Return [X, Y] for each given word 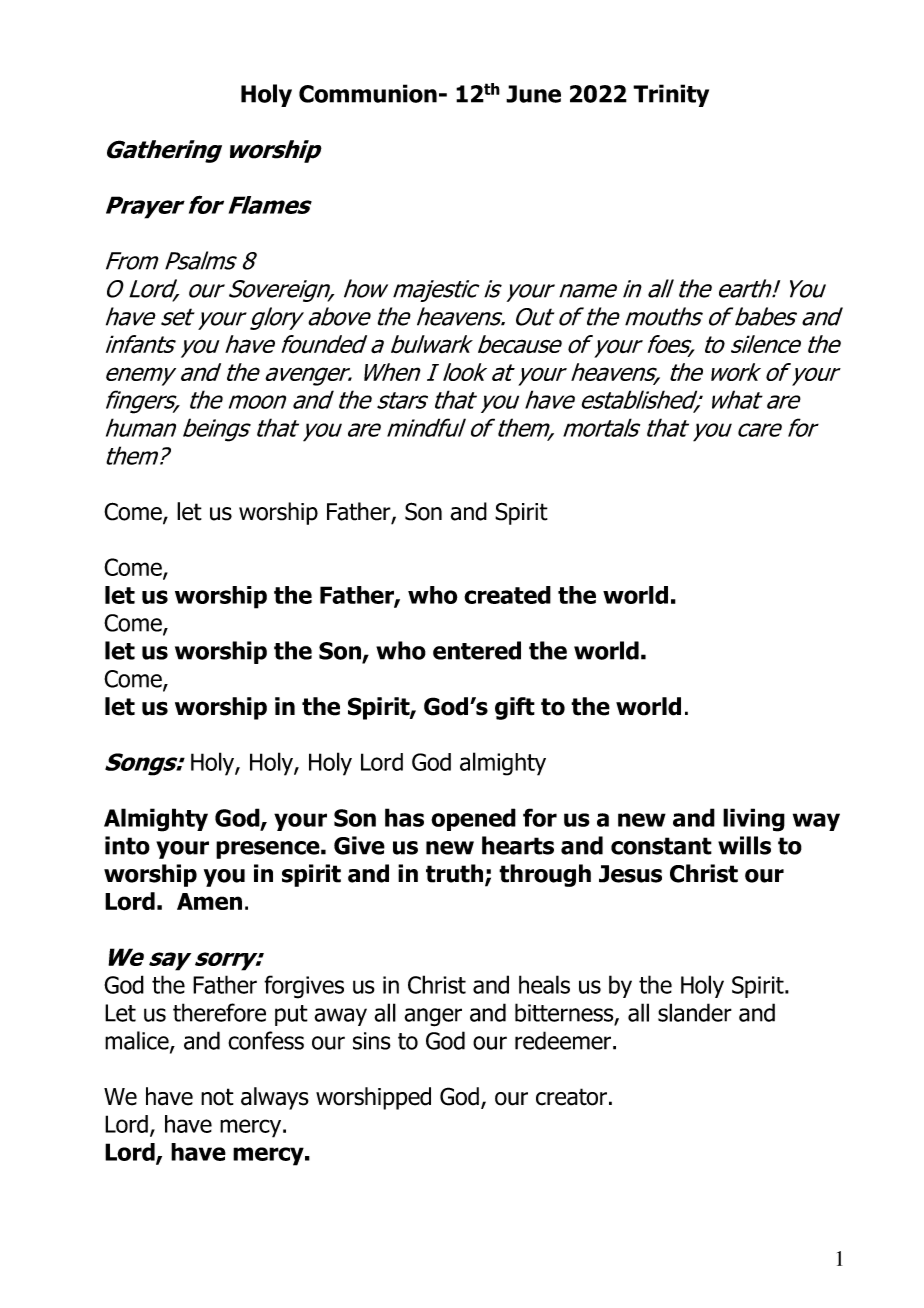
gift [515, 708]
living [754, 820]
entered [477, 650]
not [217, 1097]
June [533, 94]
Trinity [671, 95]
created [507, 595]
